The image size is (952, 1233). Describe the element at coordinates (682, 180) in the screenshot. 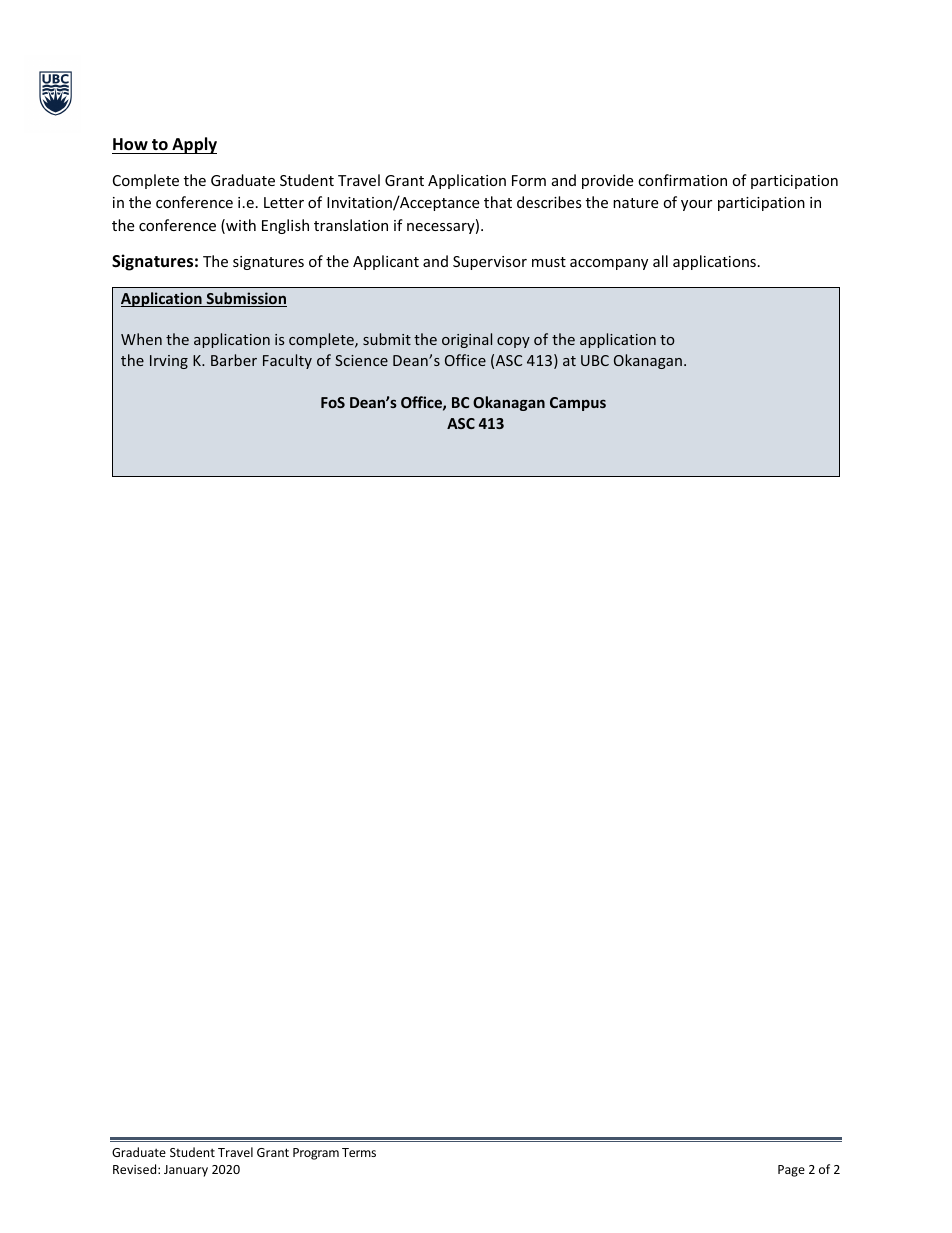

I see `confirmation` at that location.
